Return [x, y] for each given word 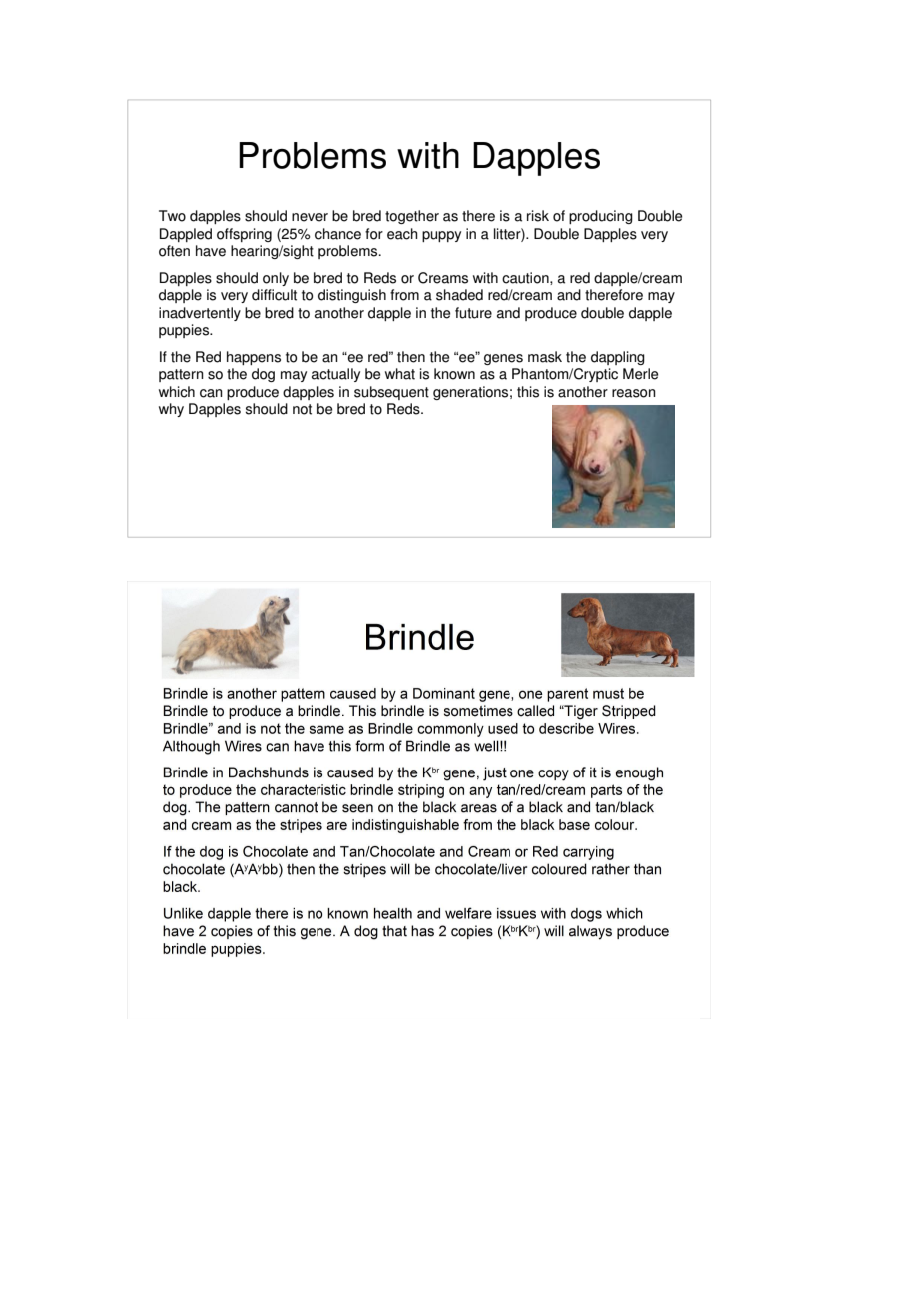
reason [634, 393]
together [412, 217]
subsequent [391, 393]
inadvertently [200, 314]
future [473, 313]
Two [172, 216]
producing [601, 217]
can [211, 393]
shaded [459, 295]
